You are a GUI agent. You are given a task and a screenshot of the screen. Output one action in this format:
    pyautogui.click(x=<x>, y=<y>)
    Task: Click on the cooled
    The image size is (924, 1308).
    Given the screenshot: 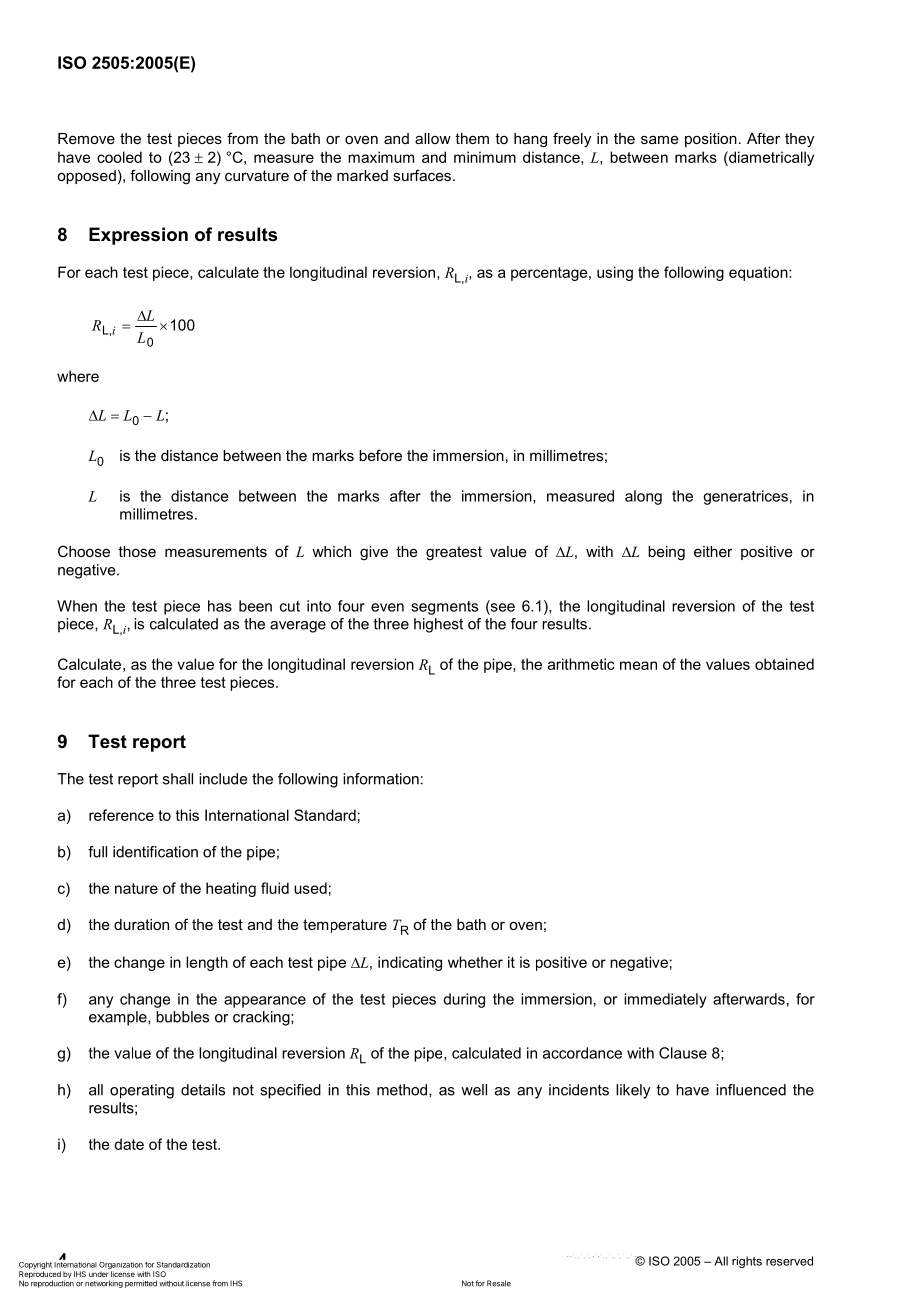 What is the action you would take?
    pyautogui.click(x=119, y=157)
